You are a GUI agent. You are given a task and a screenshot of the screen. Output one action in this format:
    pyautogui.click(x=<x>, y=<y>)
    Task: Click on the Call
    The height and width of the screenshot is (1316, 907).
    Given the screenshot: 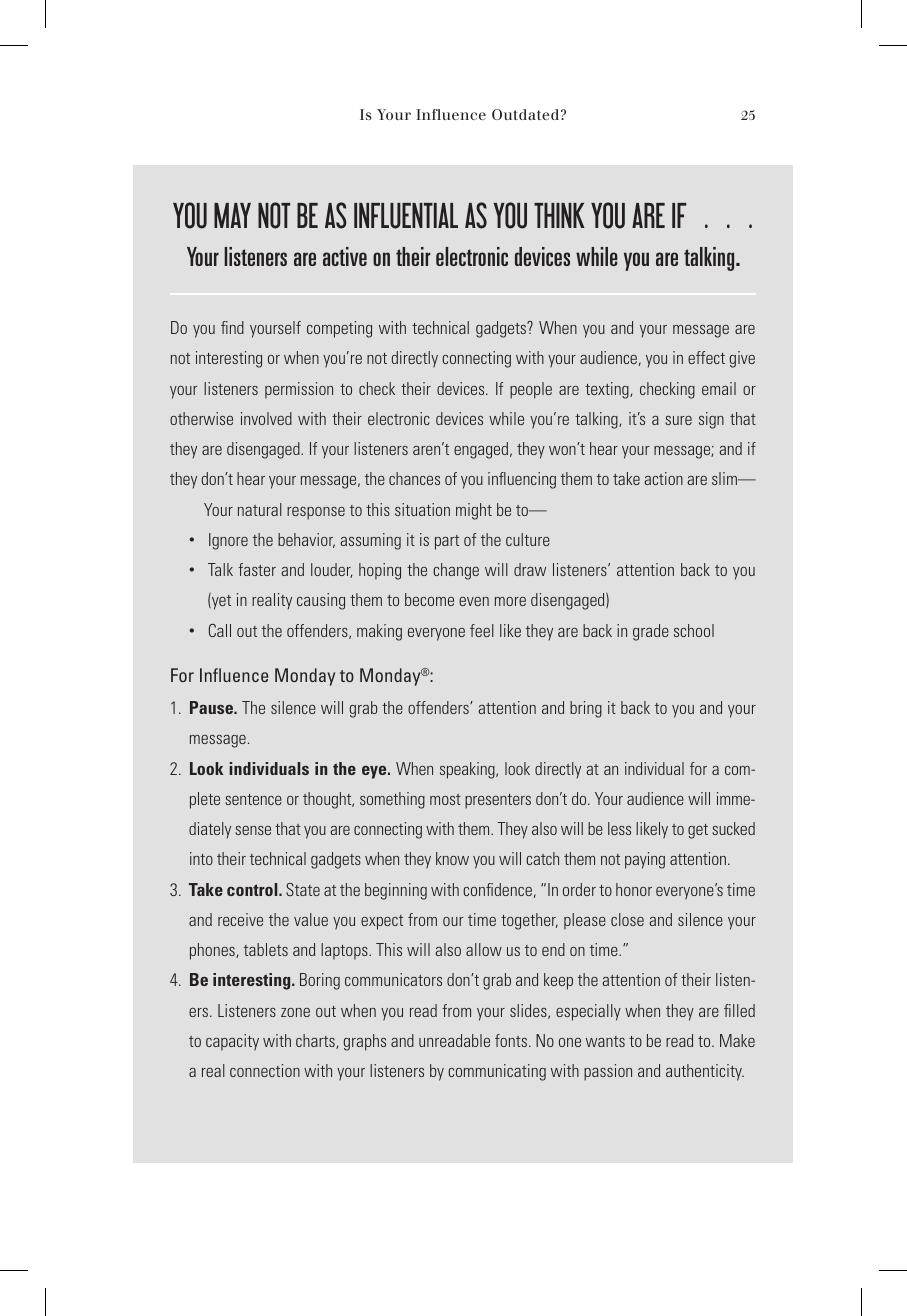 What is the action you would take?
    pyautogui.click(x=220, y=630)
